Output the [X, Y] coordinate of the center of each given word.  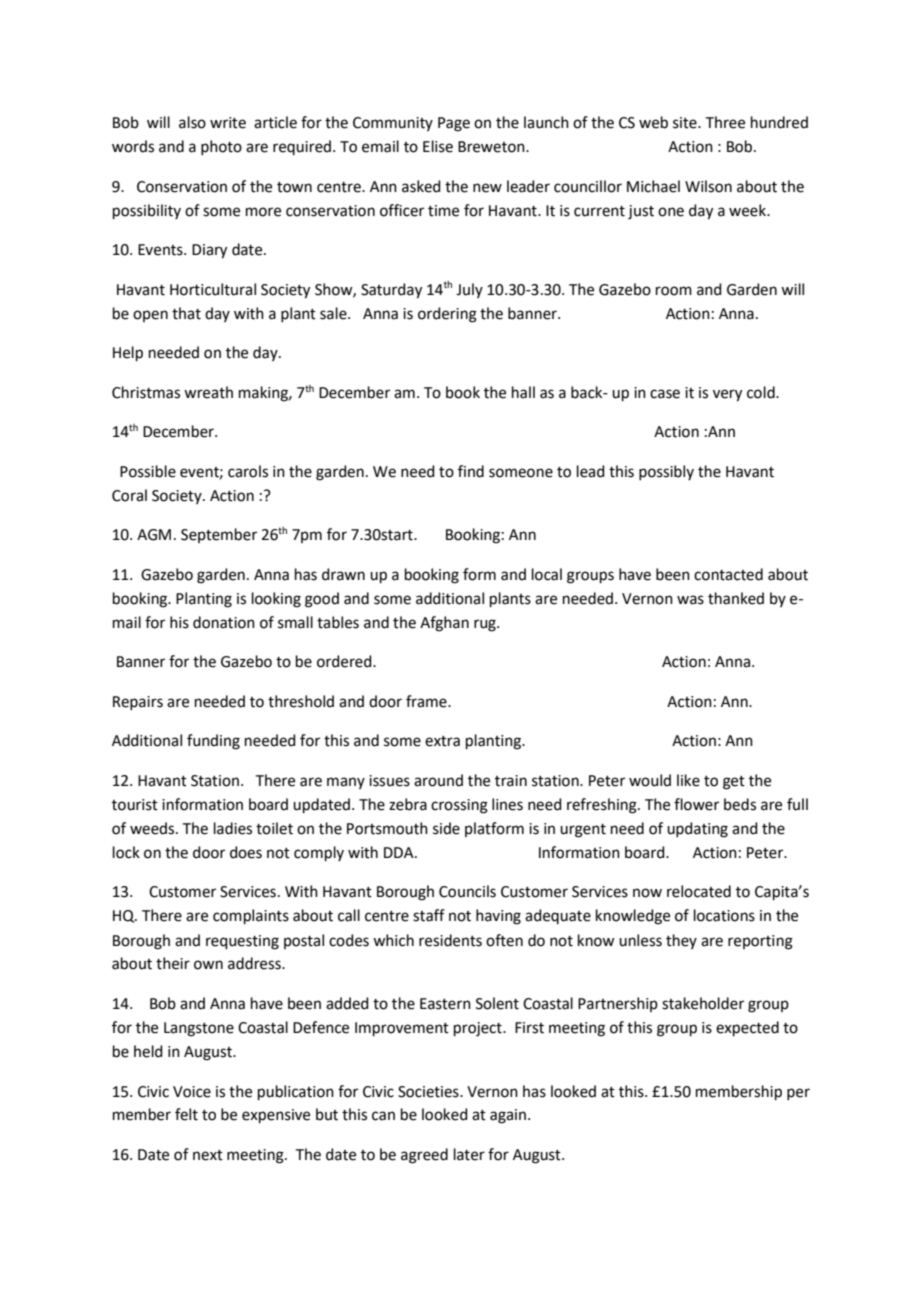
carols [248, 471]
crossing [459, 806]
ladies [233, 828]
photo [221, 147]
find [471, 471]
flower [696, 804]
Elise [438, 146]
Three [725, 122]
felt [186, 1114]
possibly [666, 472]
